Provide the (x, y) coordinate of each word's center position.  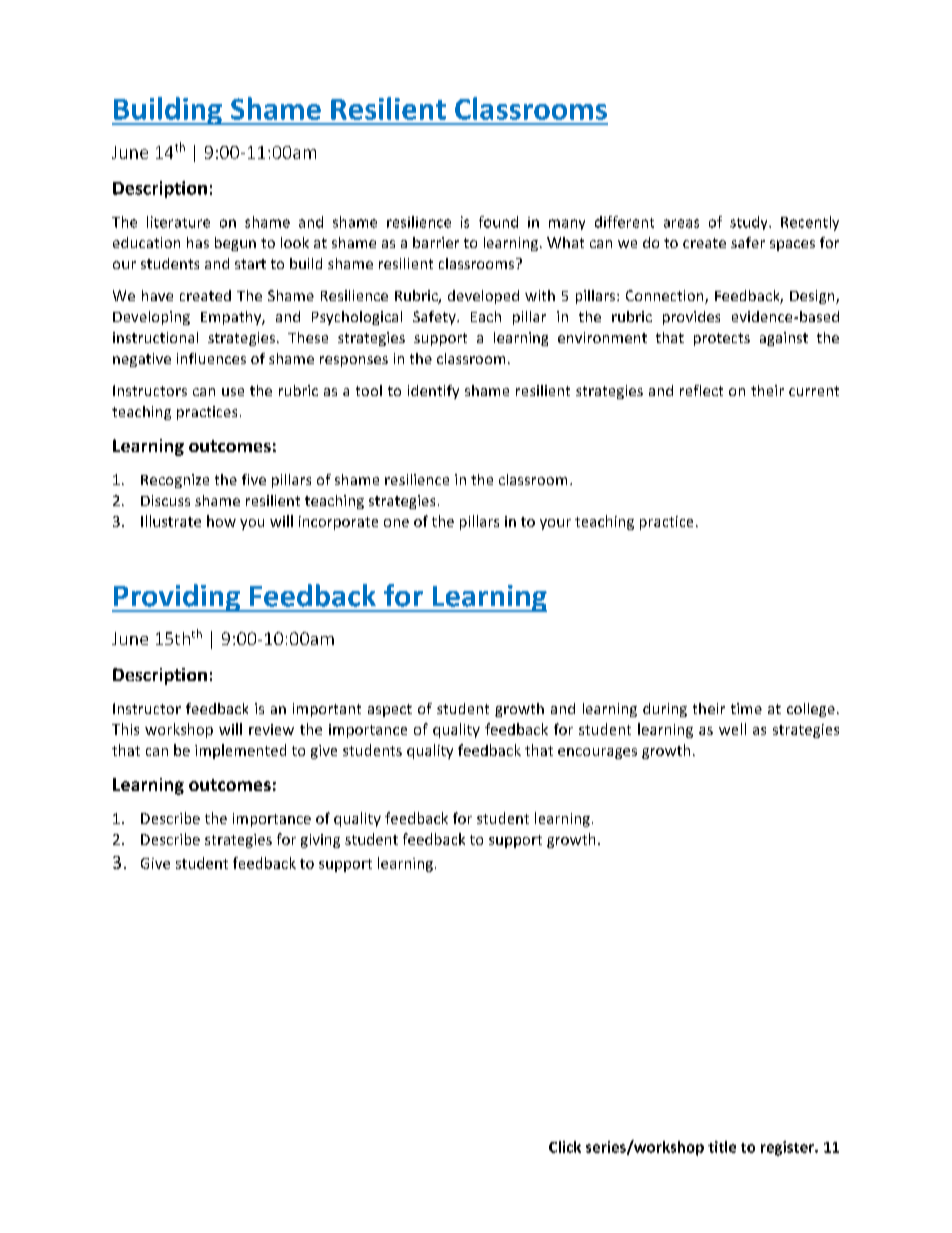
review (271, 729)
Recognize (175, 481)
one (396, 523)
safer (748, 242)
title (722, 1147)
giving (320, 841)
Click (565, 1147)
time (746, 708)
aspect (390, 710)
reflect (701, 390)
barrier (436, 242)
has (198, 242)
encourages (597, 753)
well (732, 729)
